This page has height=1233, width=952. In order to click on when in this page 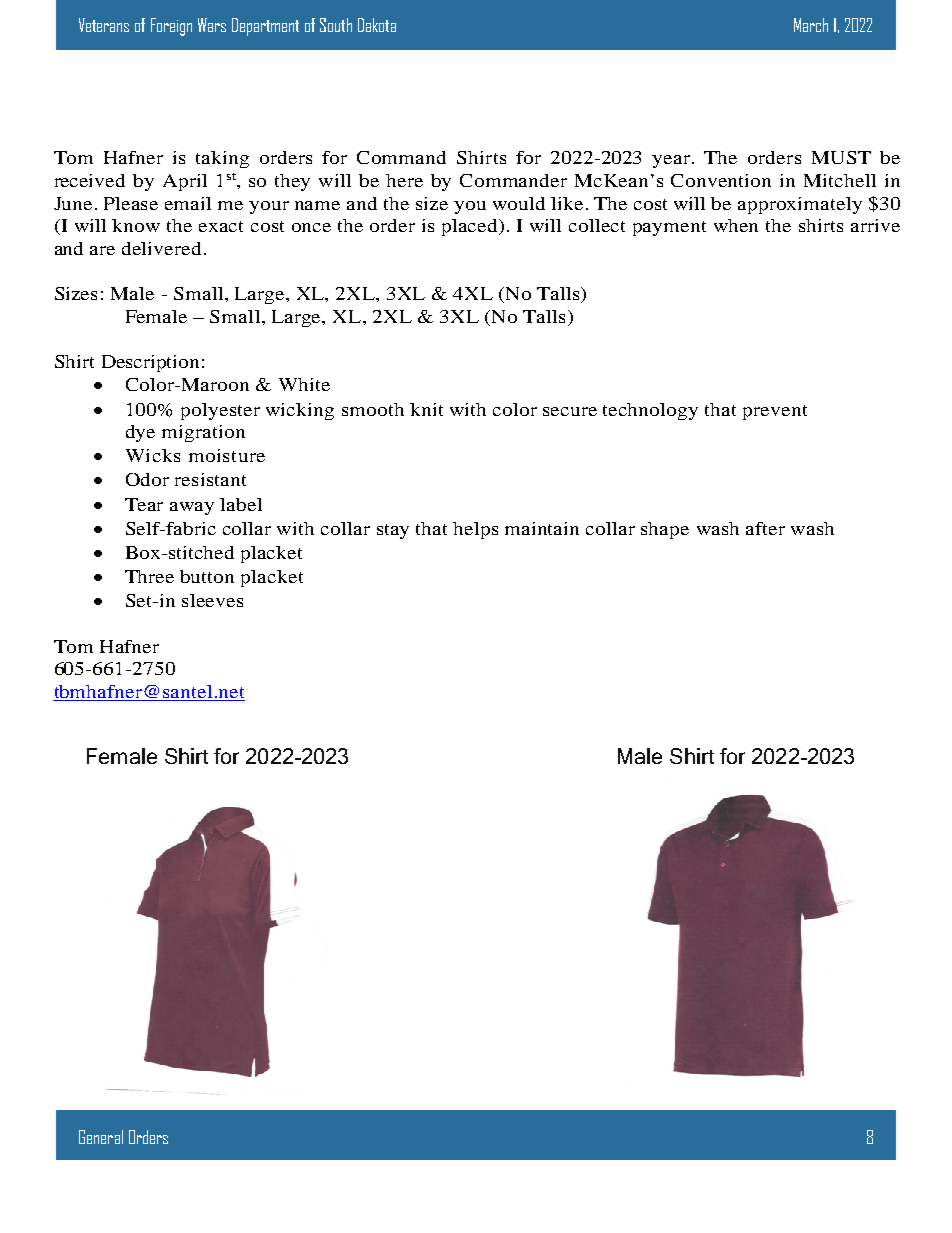, I will do `click(736, 225)`.
